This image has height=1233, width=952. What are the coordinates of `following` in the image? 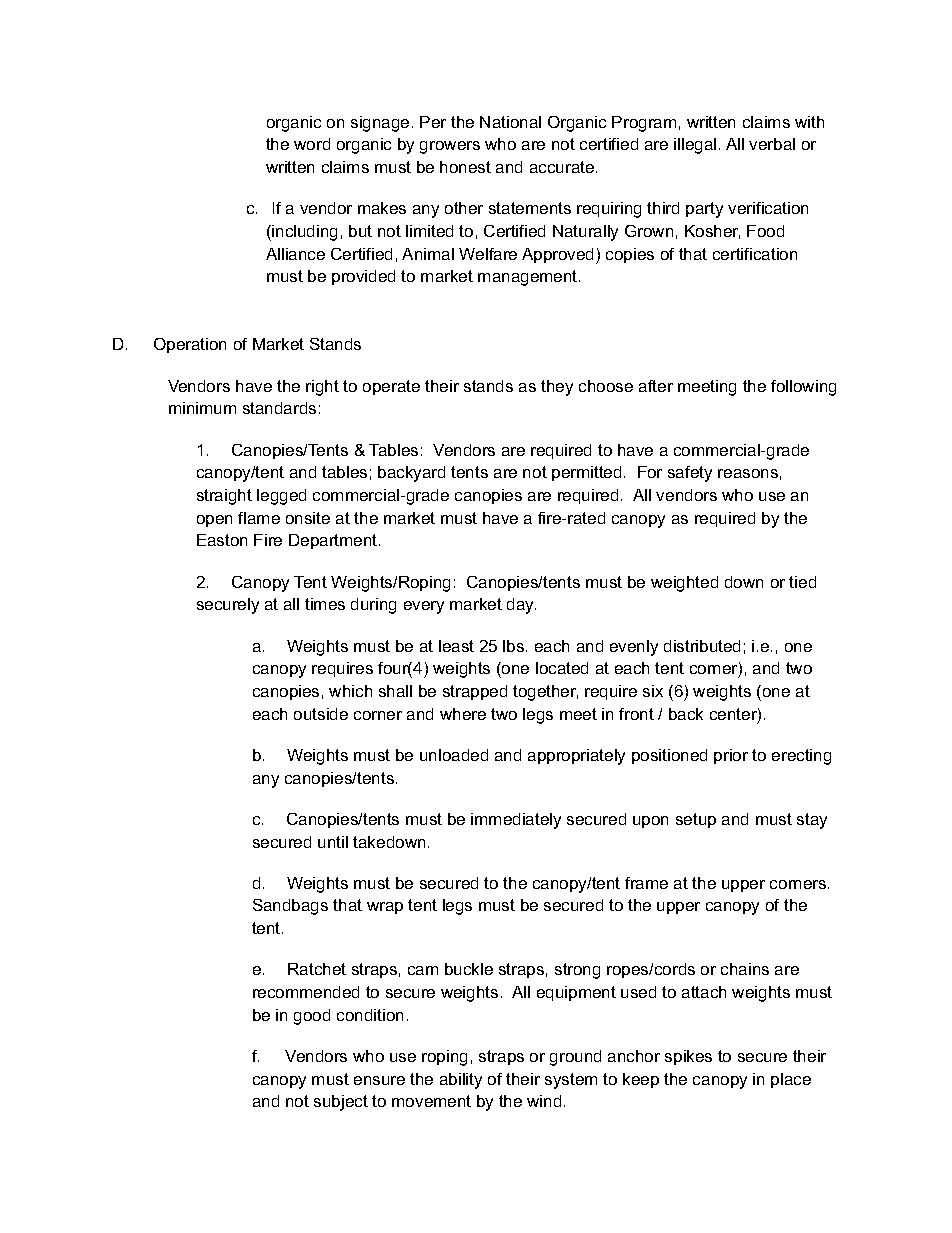 It's located at (803, 388).
